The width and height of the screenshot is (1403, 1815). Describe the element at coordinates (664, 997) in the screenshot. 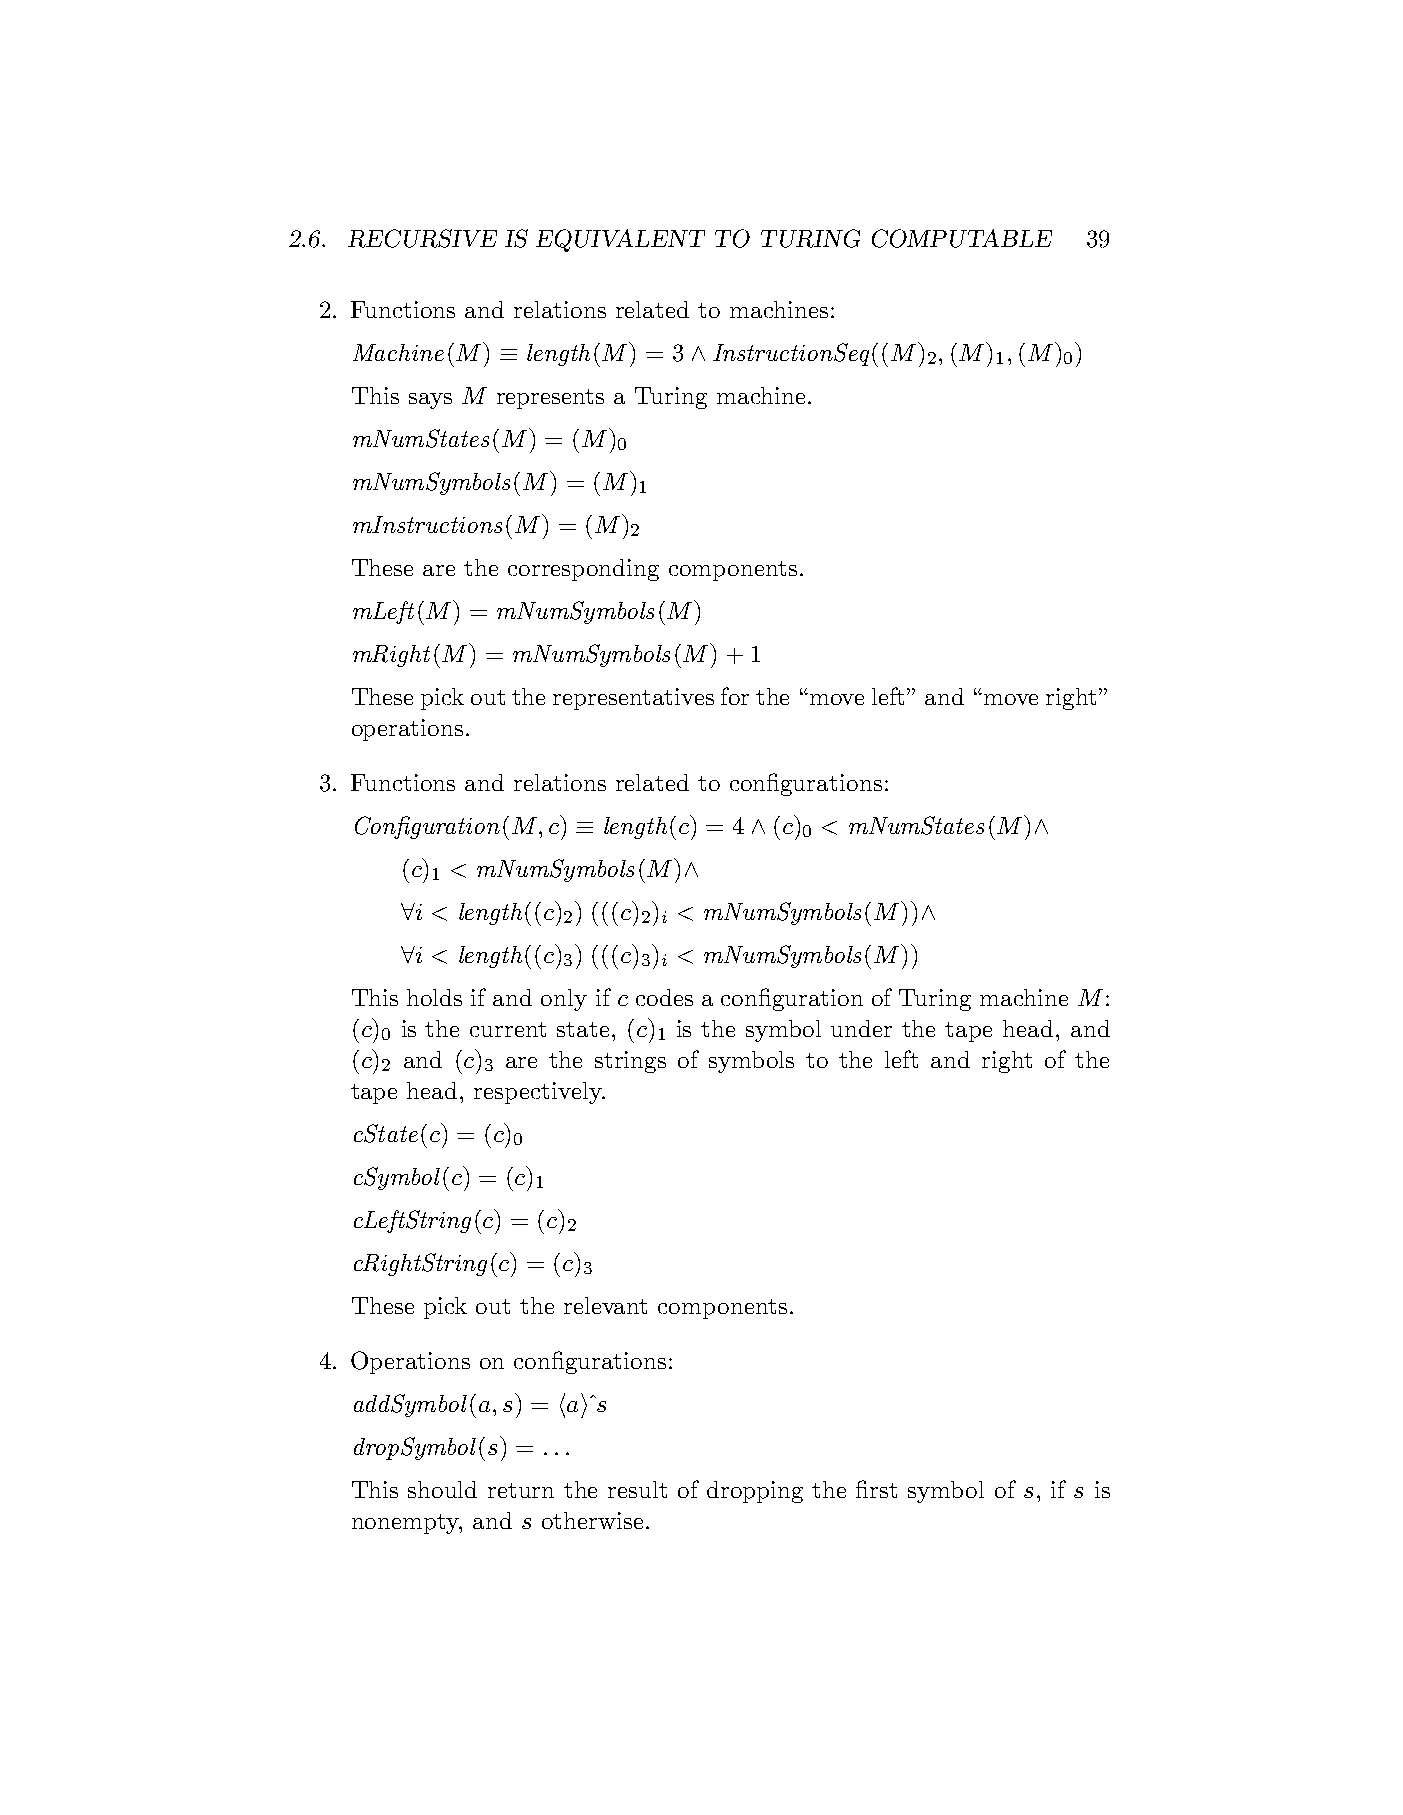

I see `codes` at that location.
